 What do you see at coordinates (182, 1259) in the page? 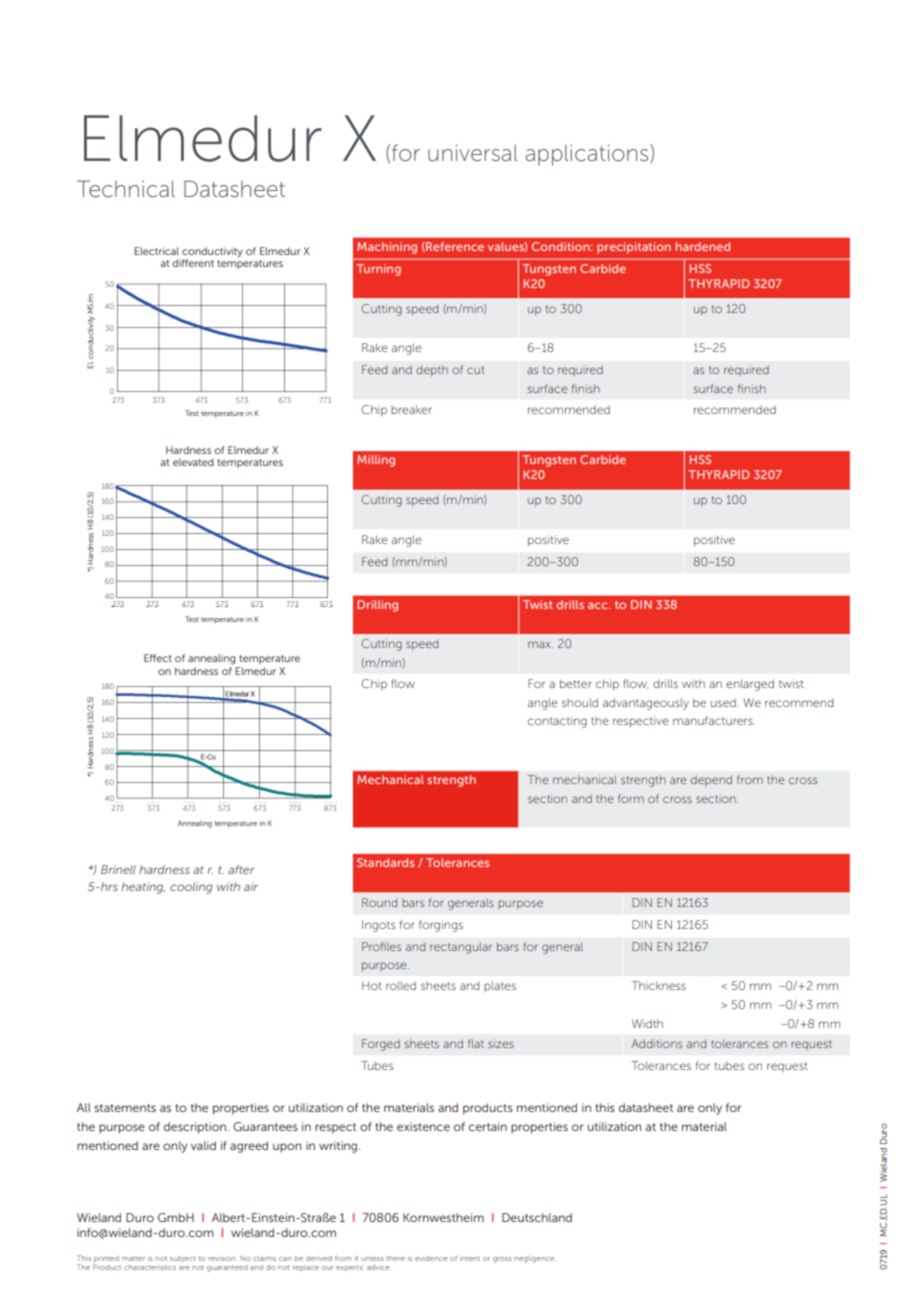
I see `subject` at bounding box center [182, 1259].
